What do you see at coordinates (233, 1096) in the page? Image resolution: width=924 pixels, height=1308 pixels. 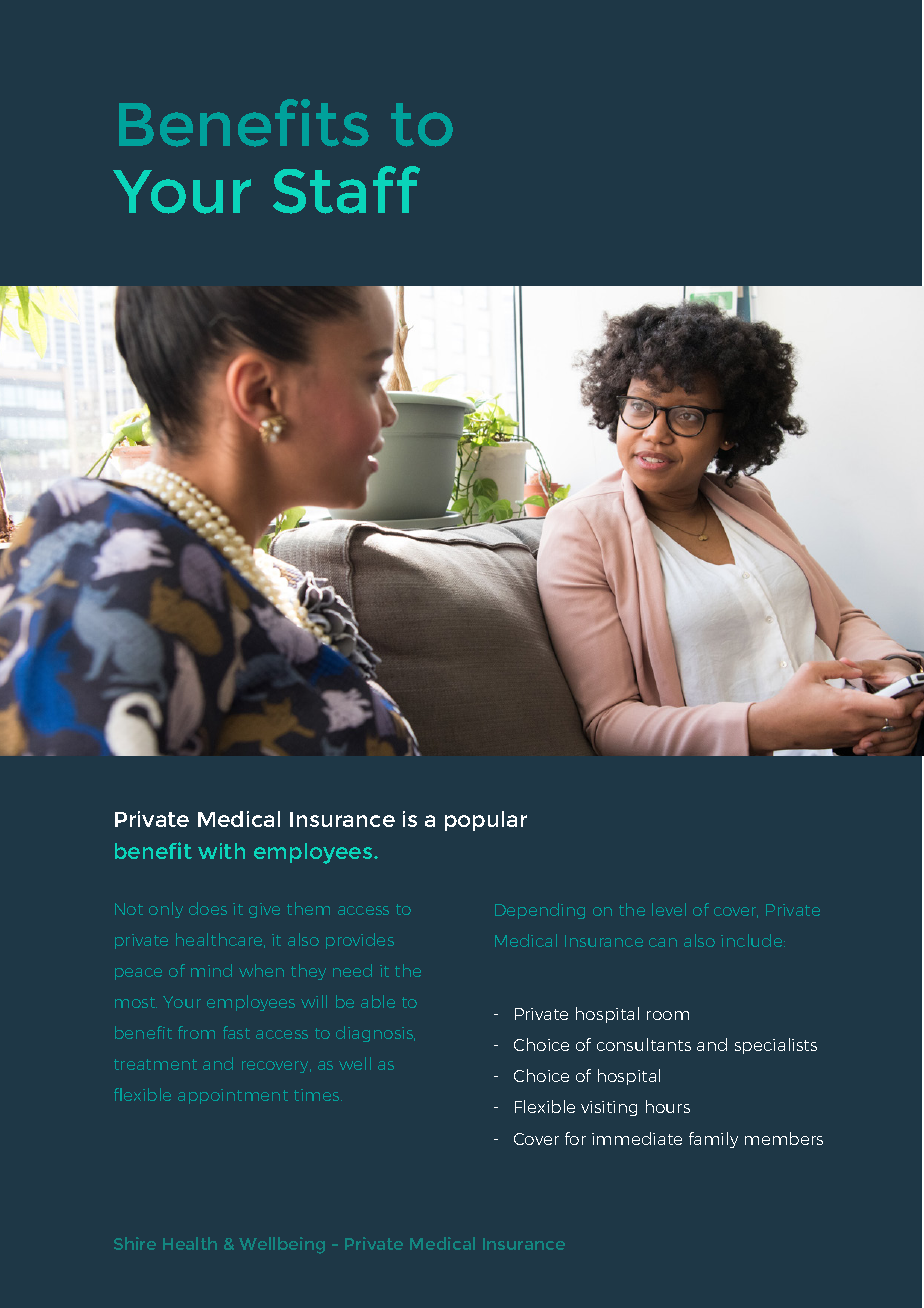 I see `appointment` at bounding box center [233, 1096].
